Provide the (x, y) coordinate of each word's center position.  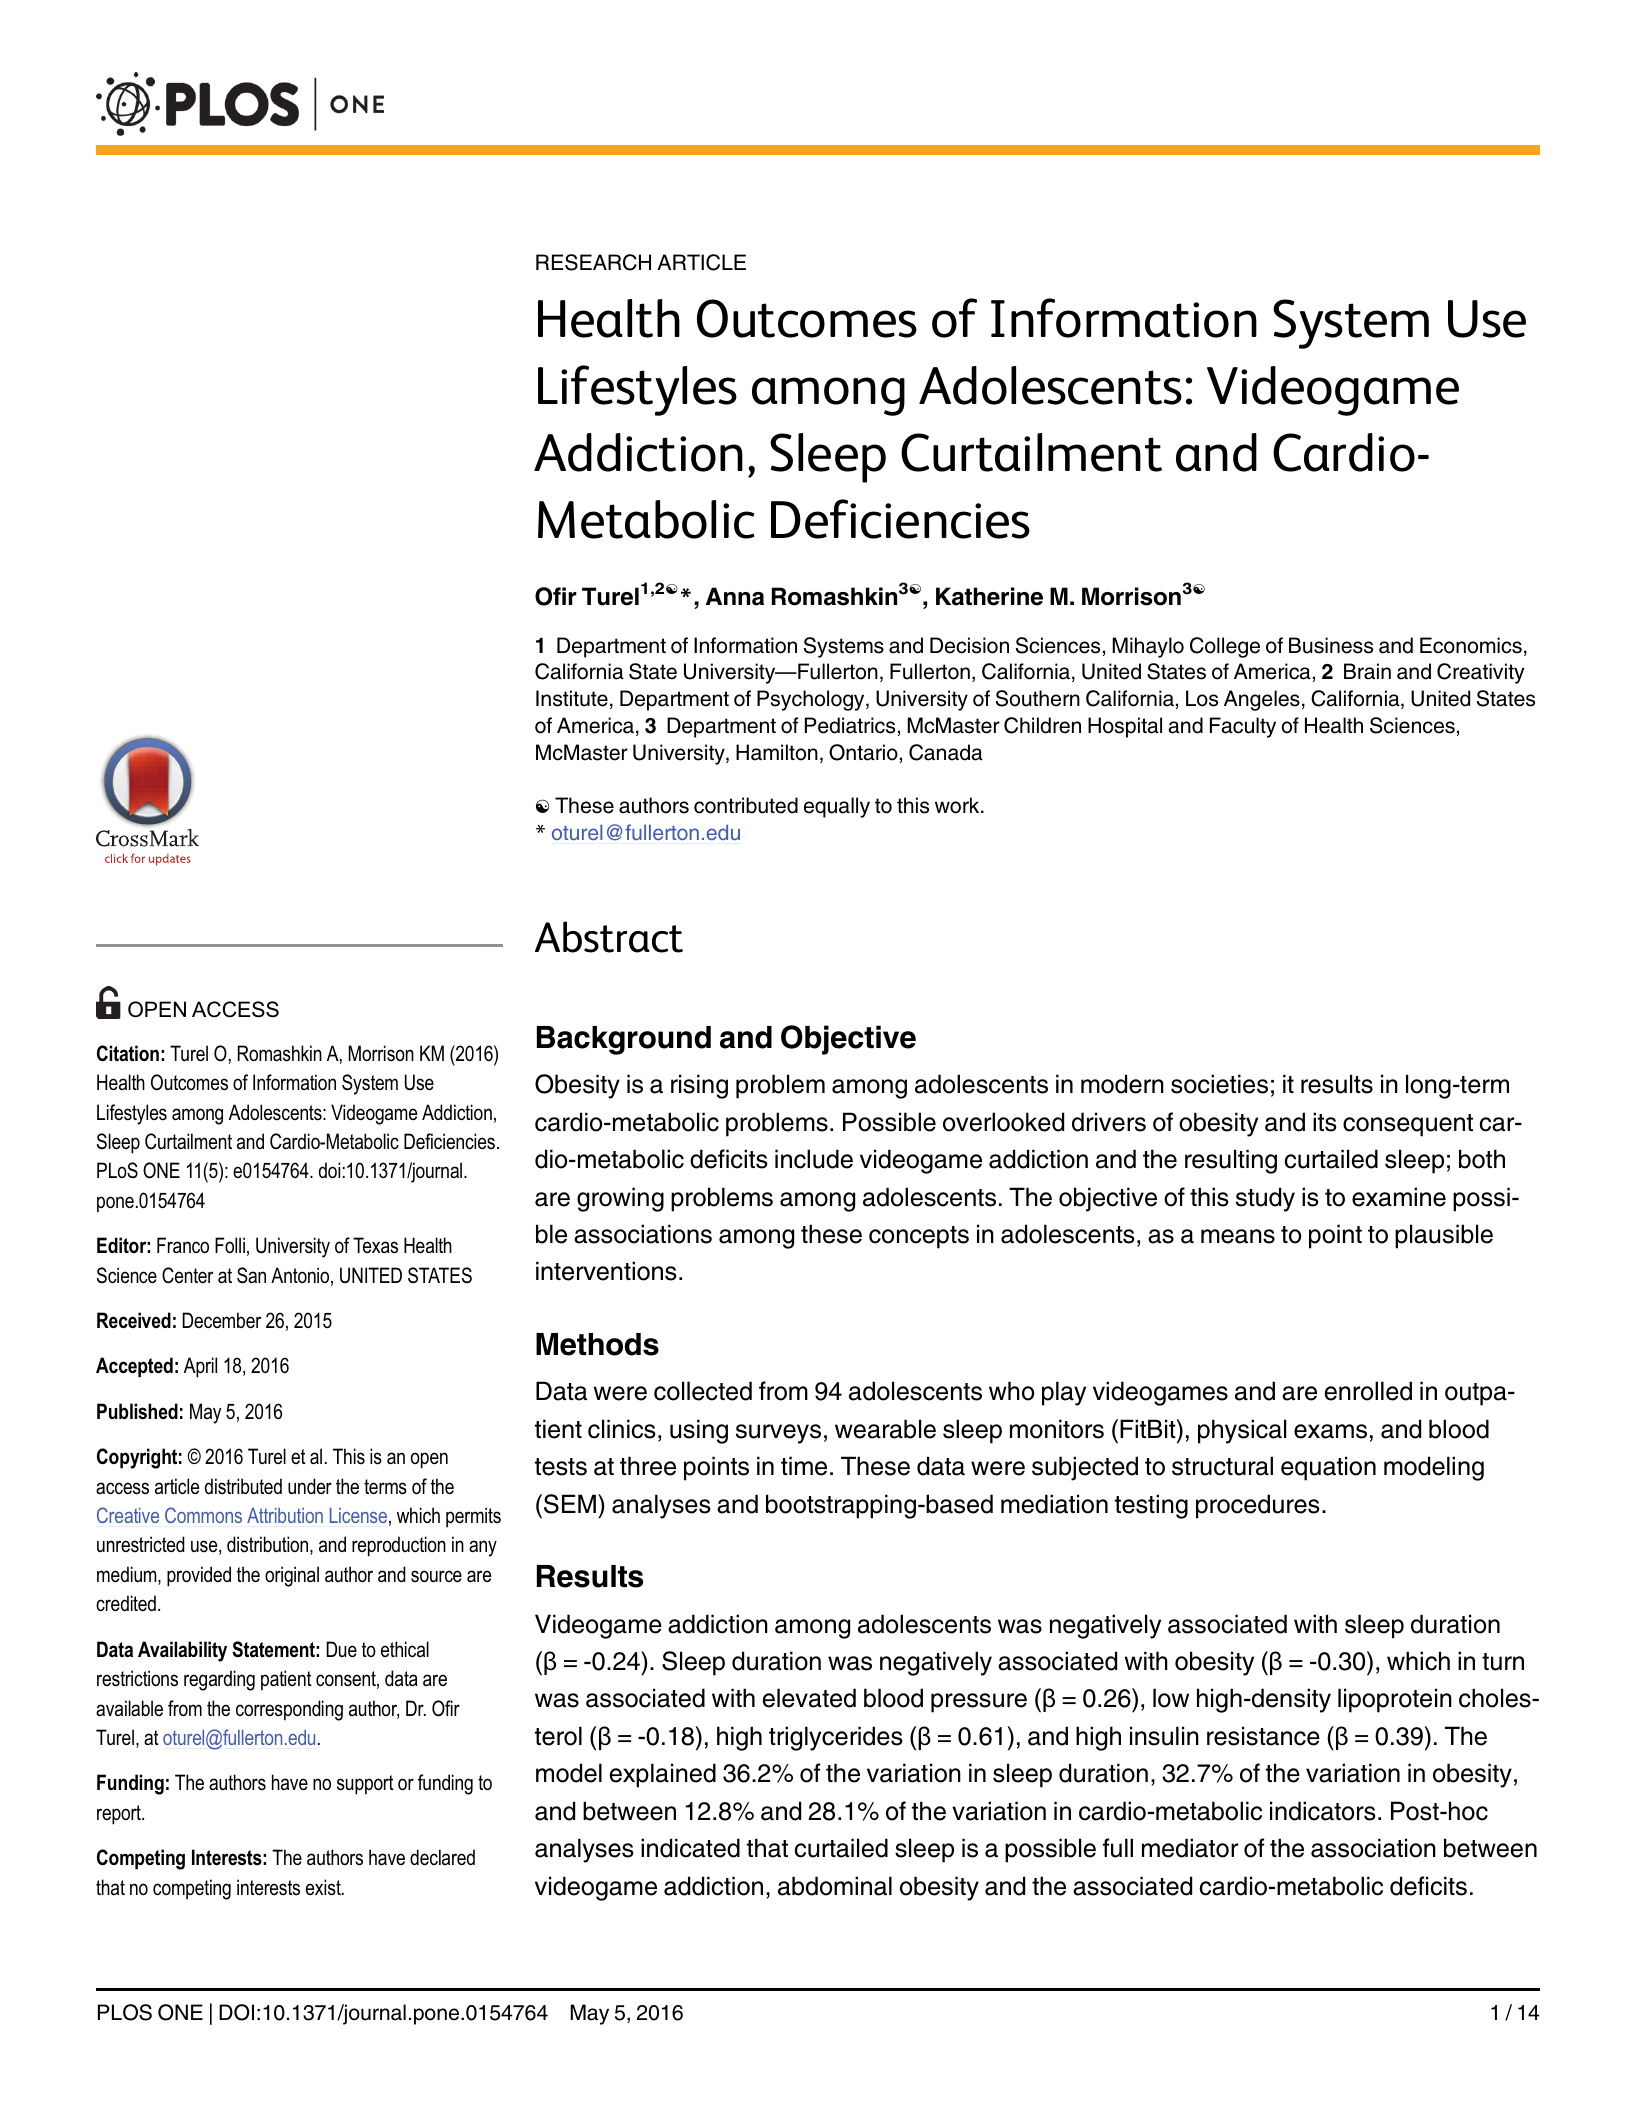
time (804, 1466)
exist (324, 1887)
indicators (1323, 1811)
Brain (1367, 671)
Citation (128, 1053)
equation (1328, 1468)
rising (699, 1086)
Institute (572, 698)
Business (1331, 645)
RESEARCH (593, 262)
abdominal (835, 1886)
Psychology (812, 700)
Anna (735, 596)
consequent (1408, 1125)
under (310, 1486)
